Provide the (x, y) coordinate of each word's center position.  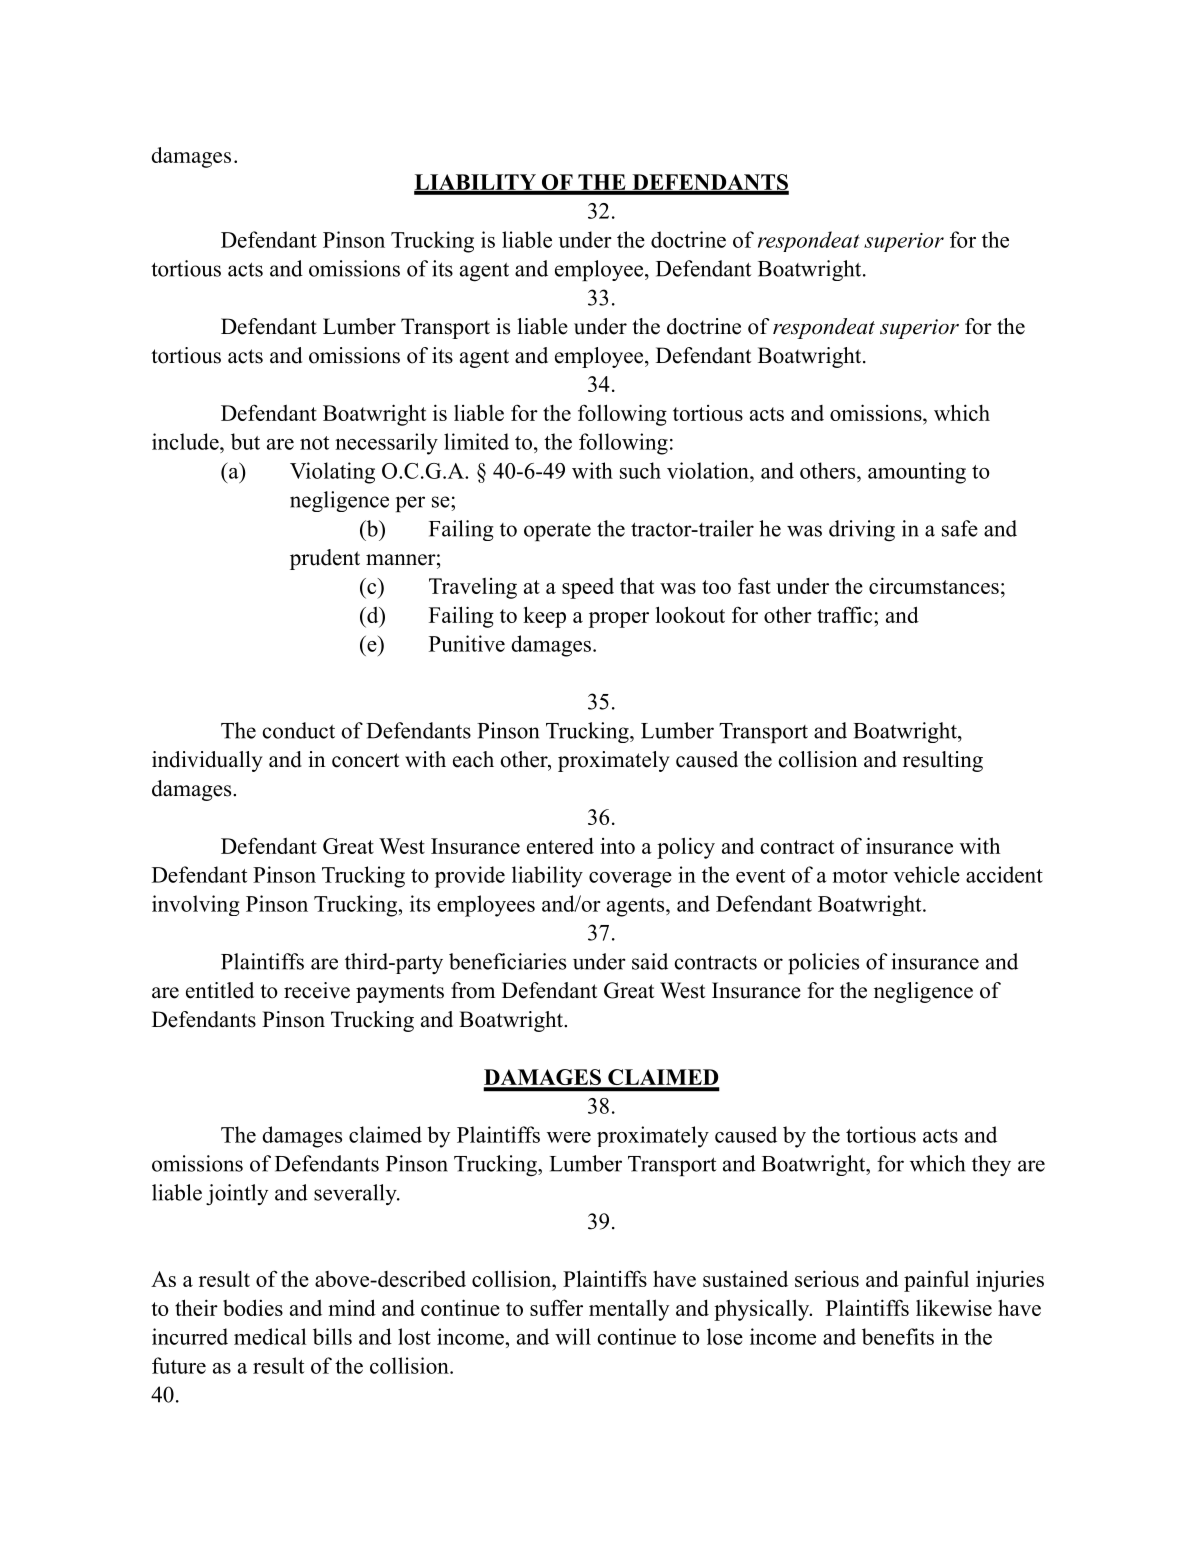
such (640, 470)
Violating (332, 473)
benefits (898, 1336)
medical (270, 1336)
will (573, 1336)
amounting (917, 473)
